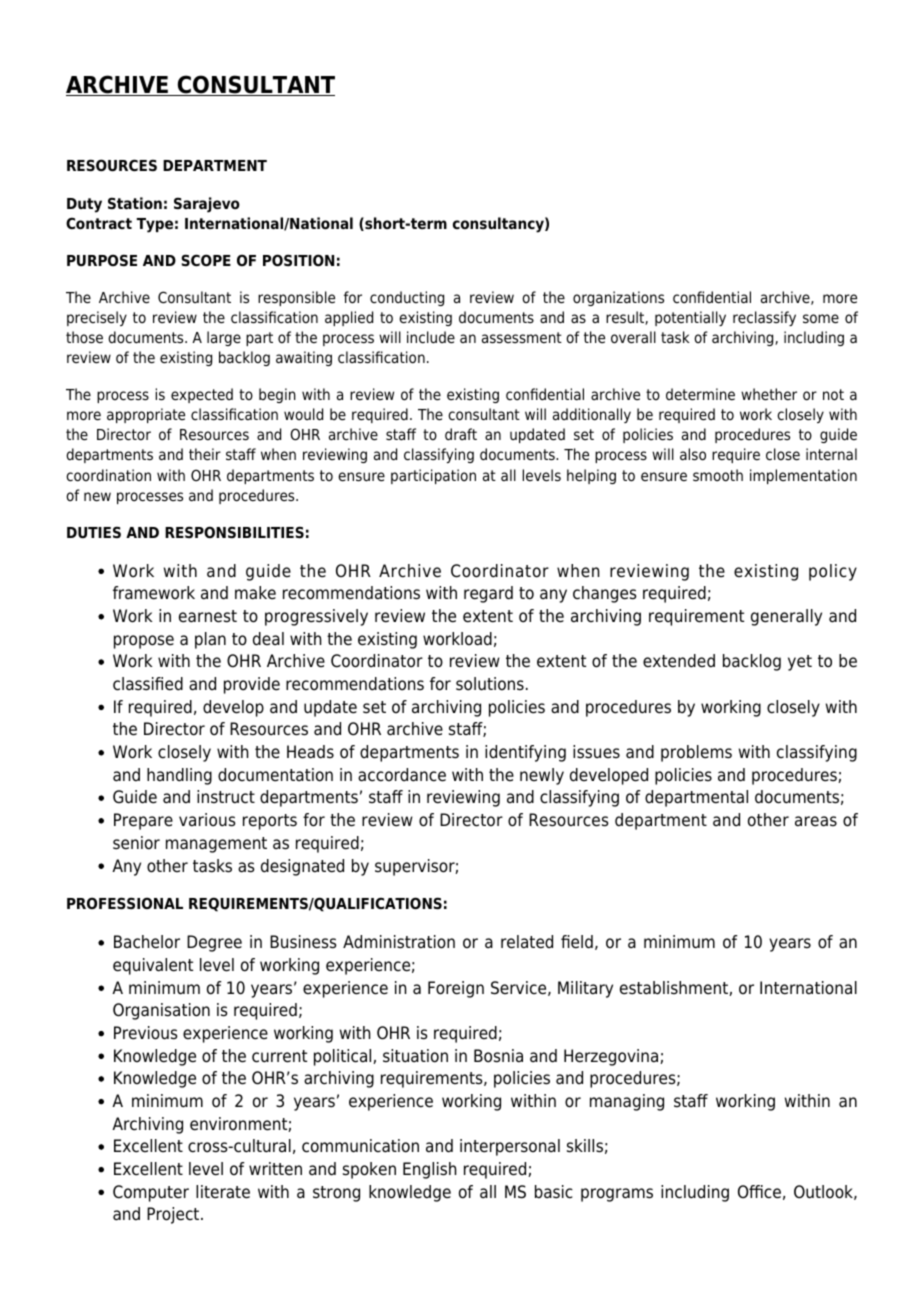  I want to click on senior, so click(136, 843).
